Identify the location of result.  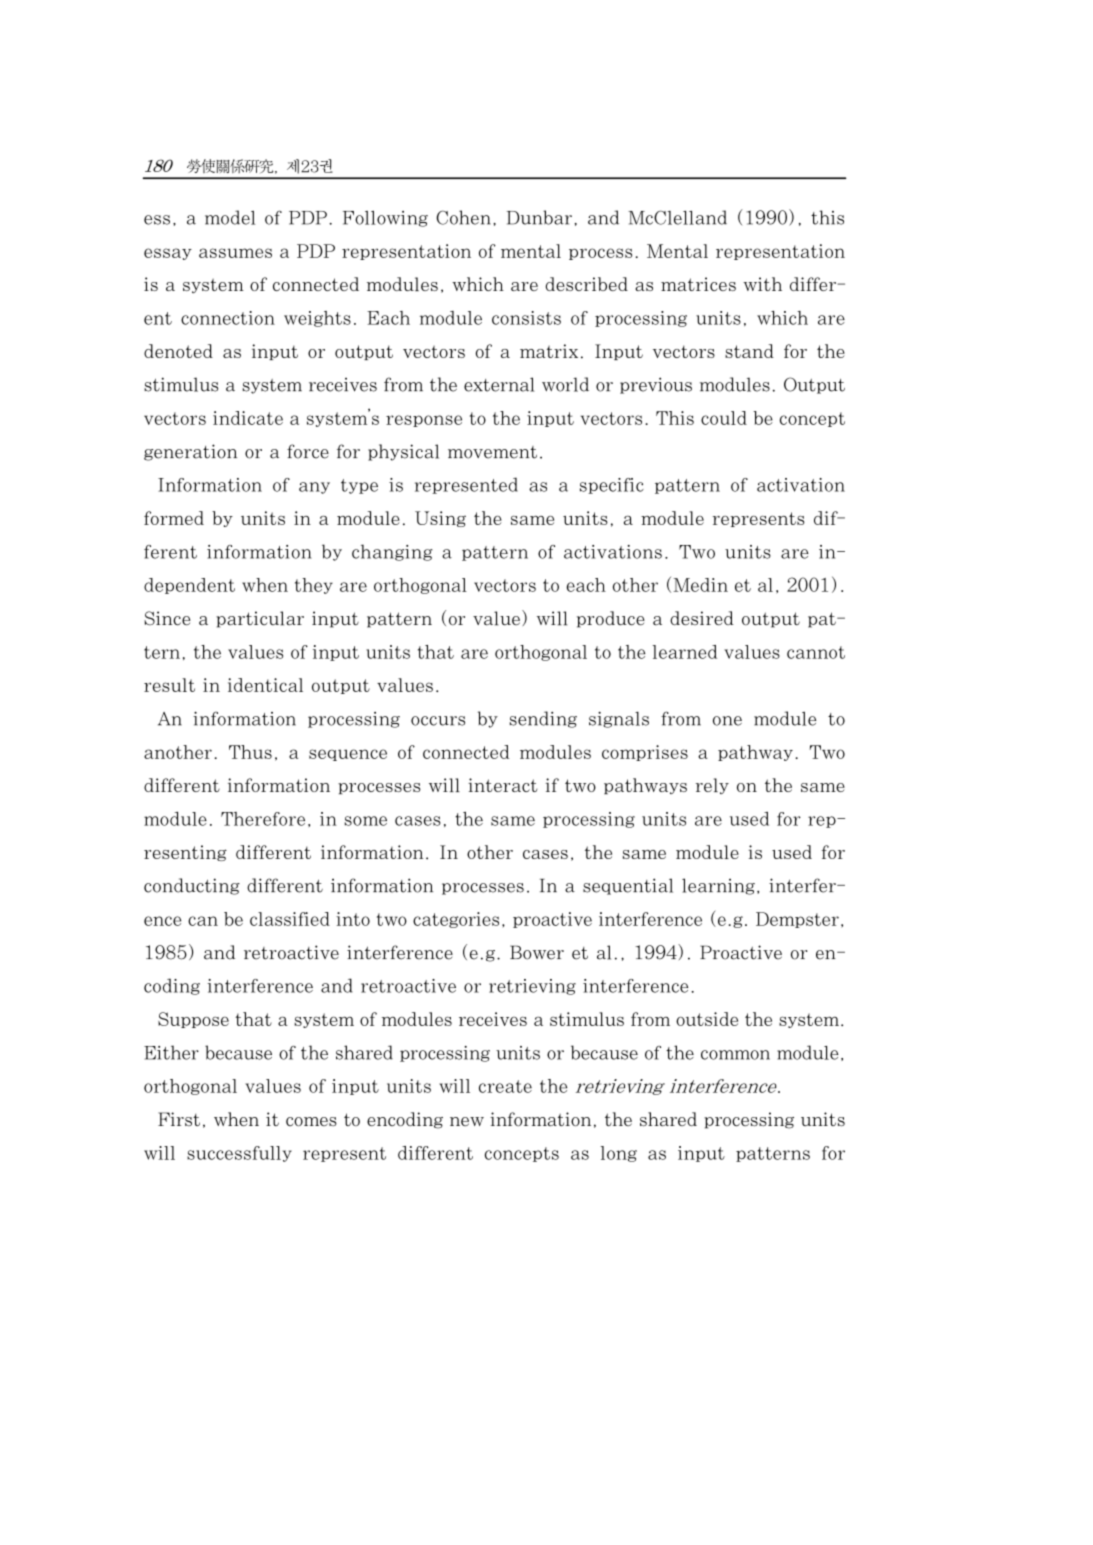
(176, 685).
